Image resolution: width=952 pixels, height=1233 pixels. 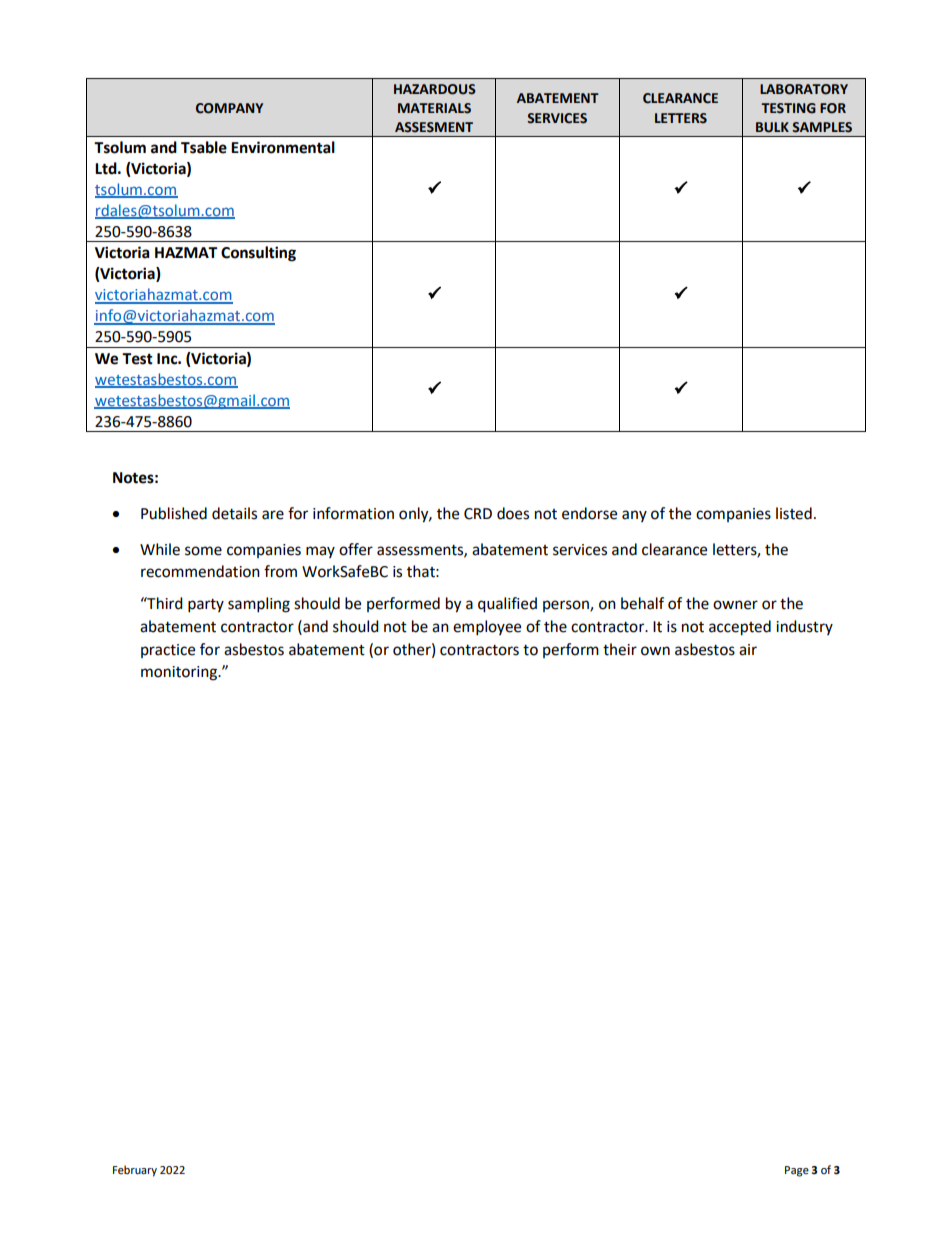 I want to click on COMPANY, so click(x=229, y=108).
